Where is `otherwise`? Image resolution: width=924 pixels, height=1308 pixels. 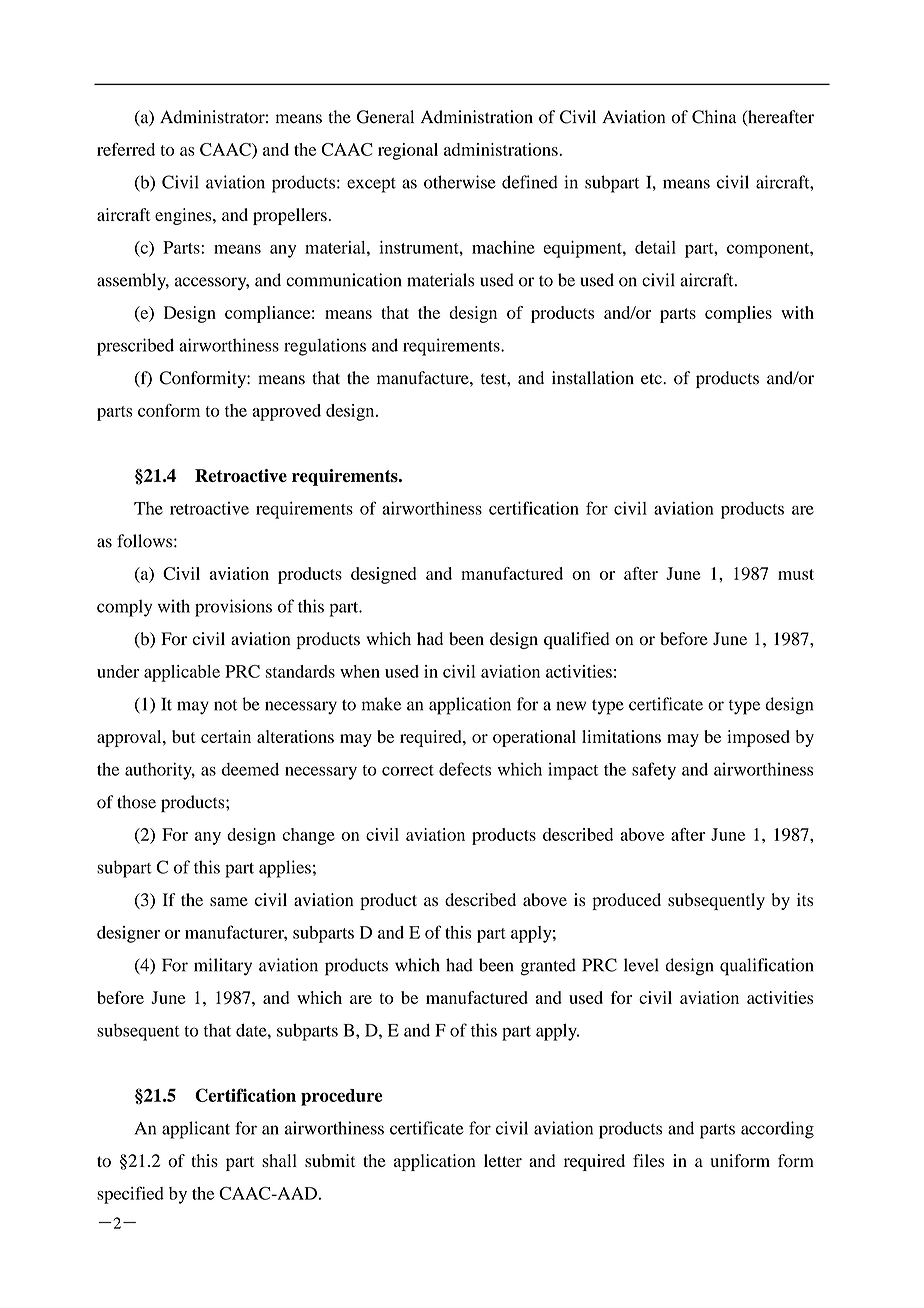
otherwise is located at coordinates (460, 182).
